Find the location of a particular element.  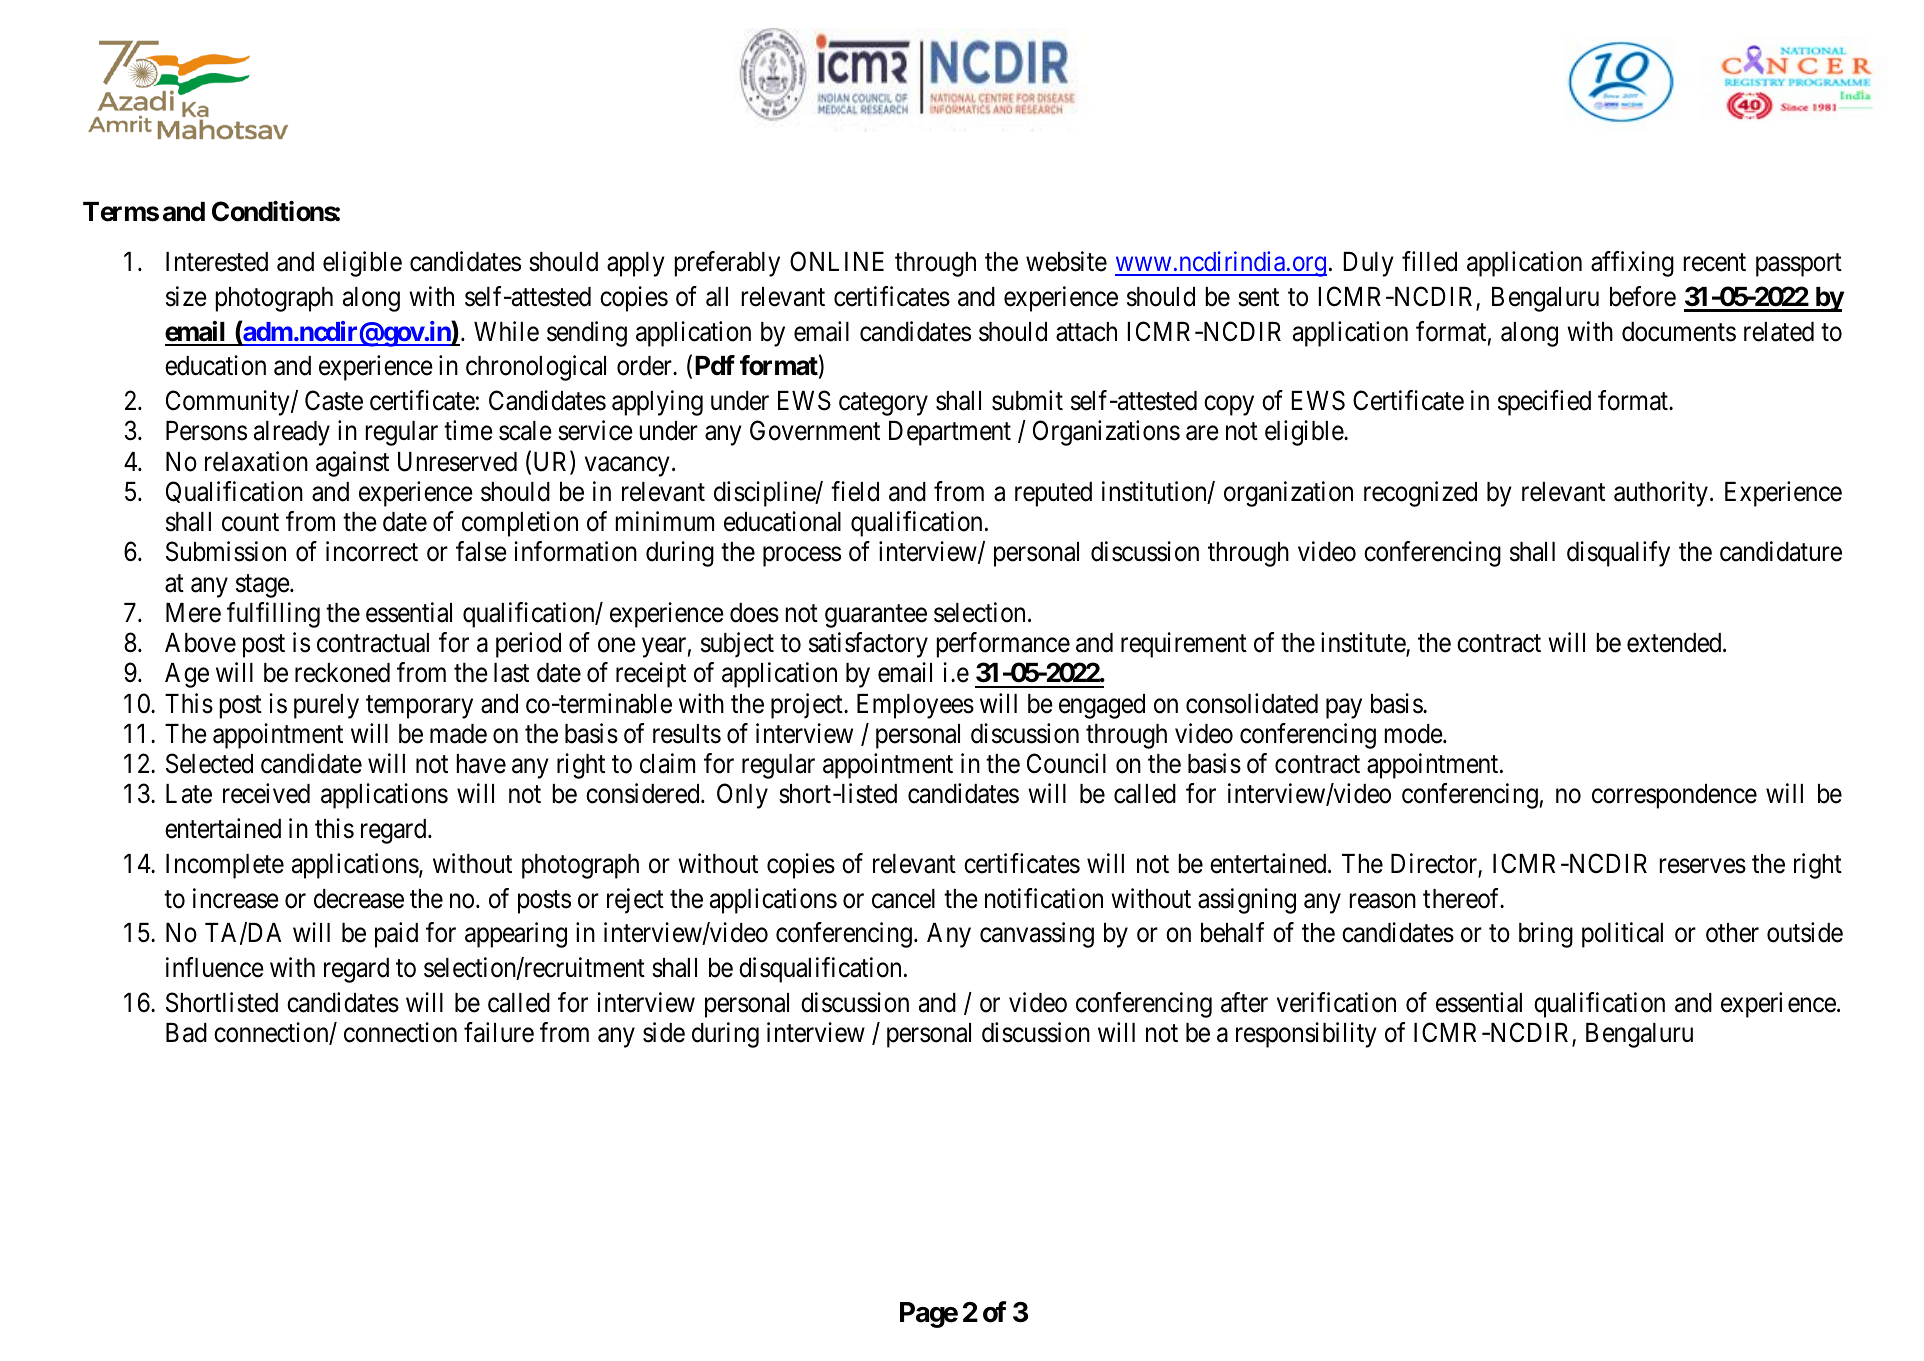

failure is located at coordinates (499, 1032).
